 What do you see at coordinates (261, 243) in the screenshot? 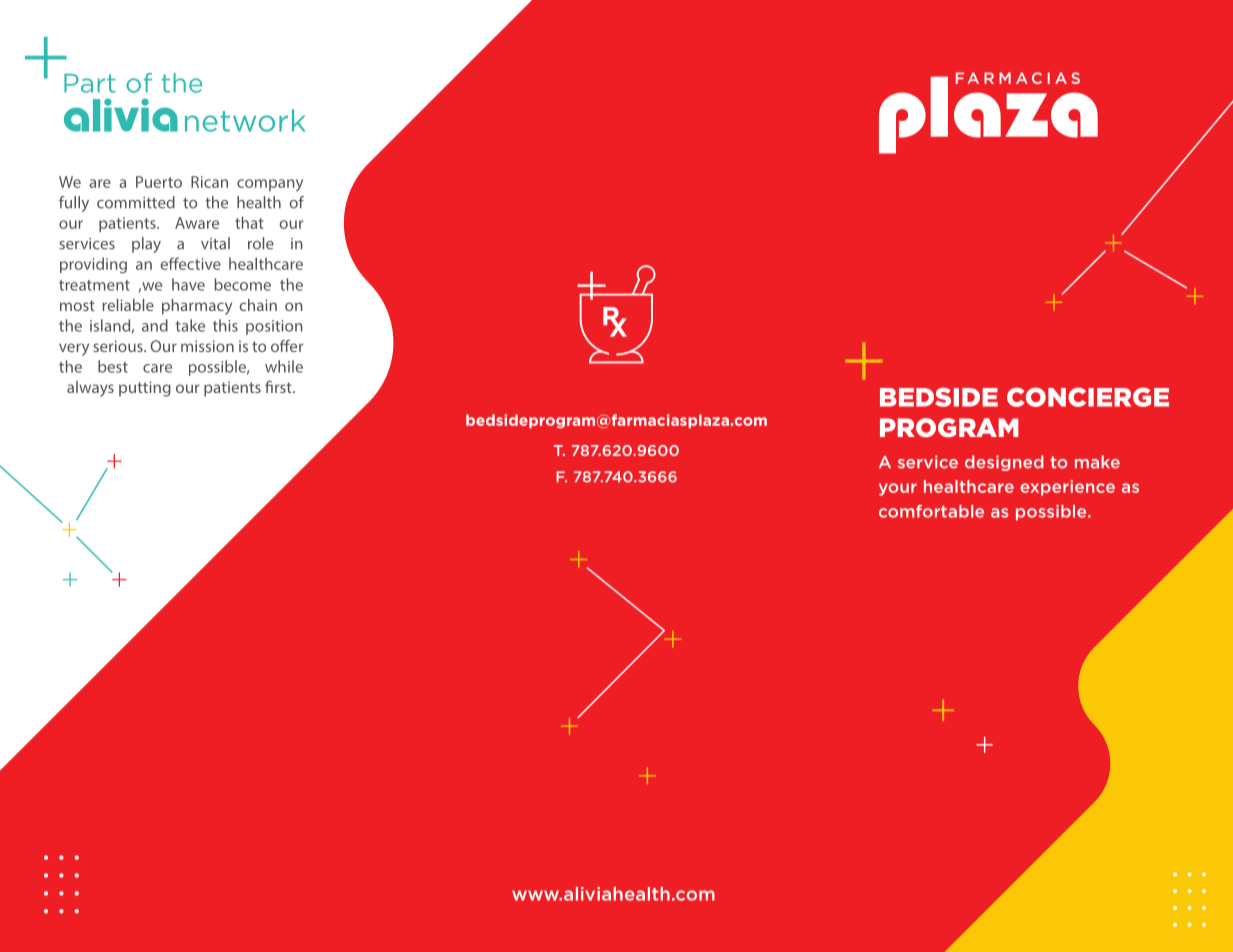
I see `role` at bounding box center [261, 243].
